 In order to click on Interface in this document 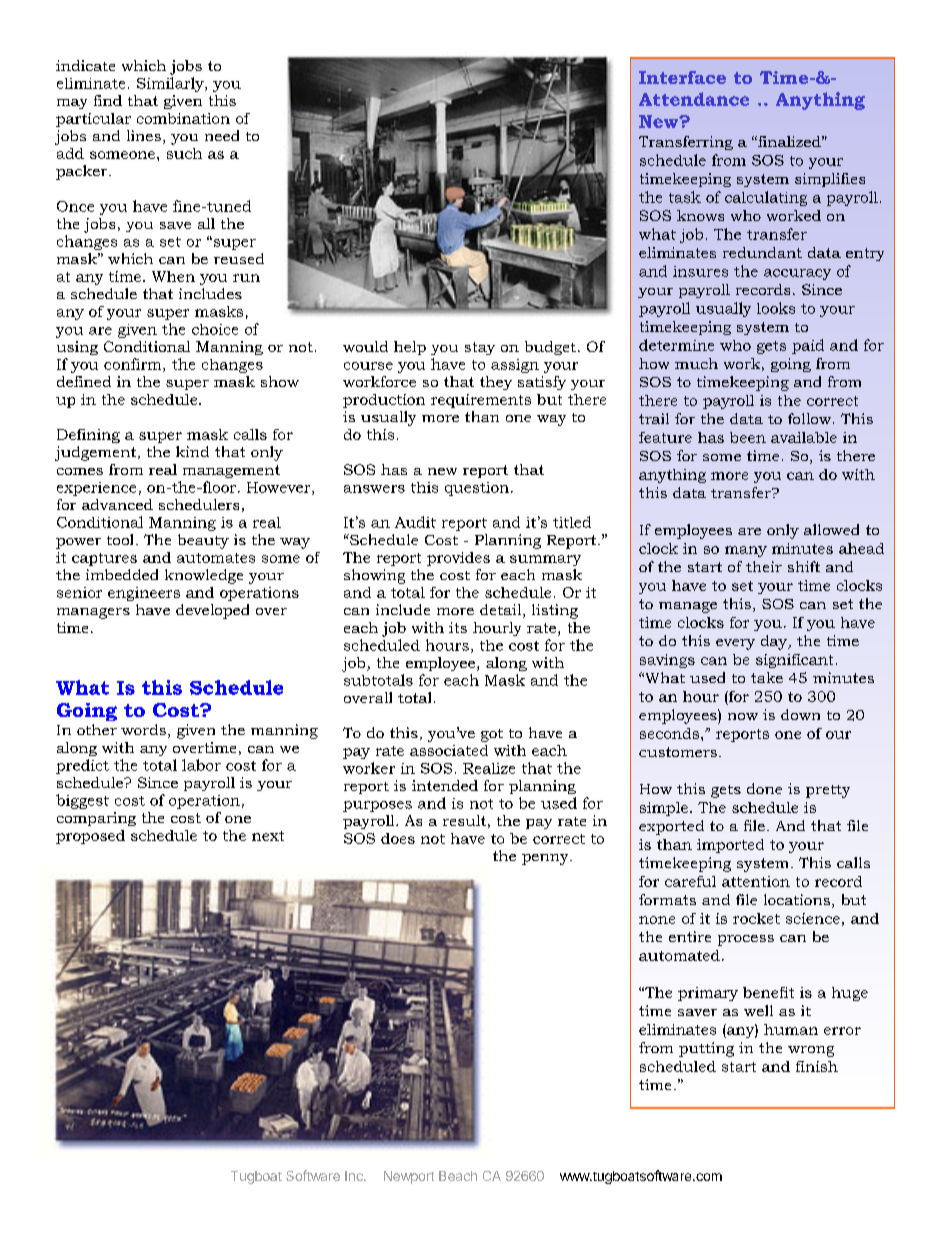, I will do `click(682, 77)`.
